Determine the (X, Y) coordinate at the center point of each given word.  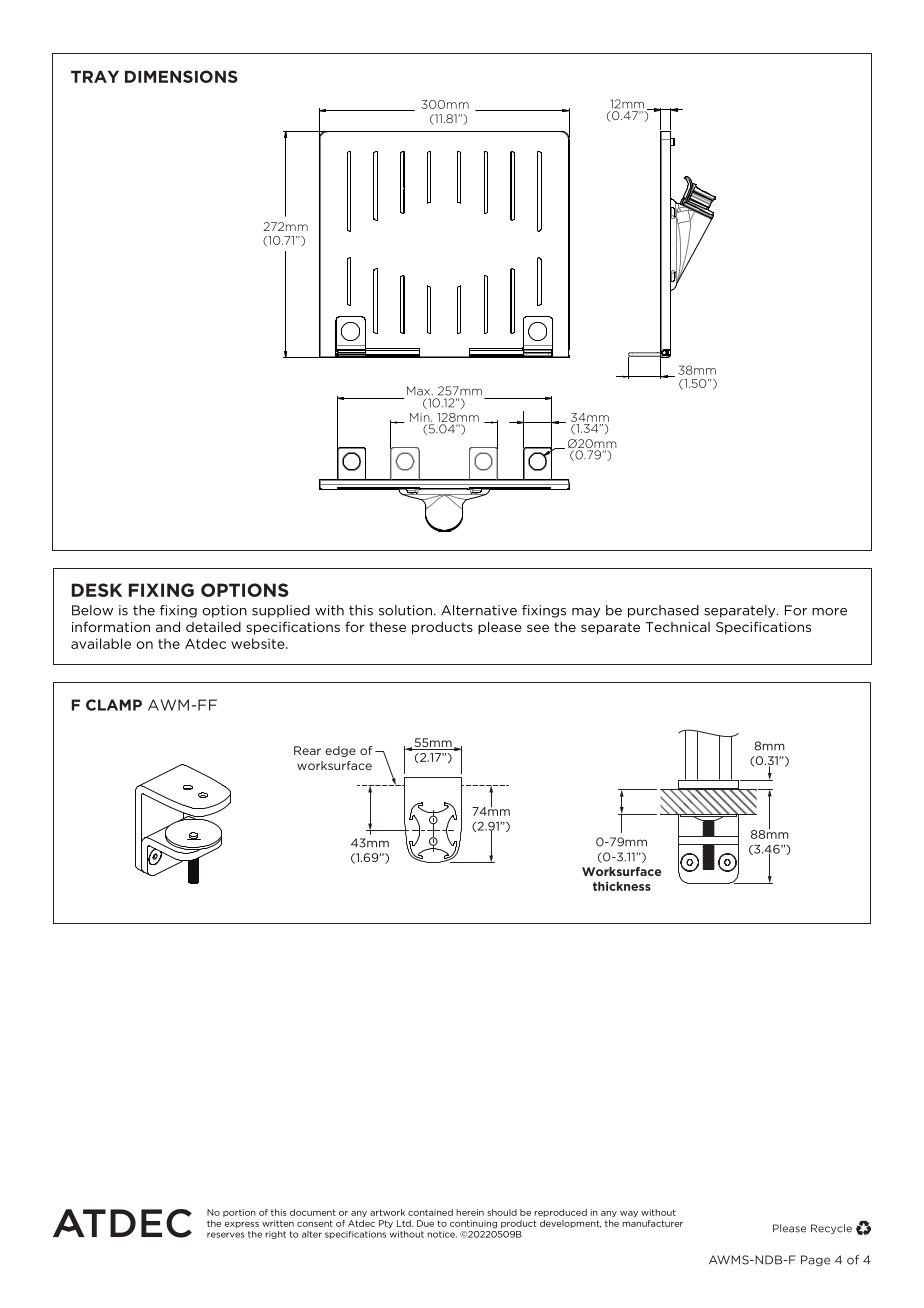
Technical (677, 627)
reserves (226, 1235)
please (500, 627)
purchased (663, 611)
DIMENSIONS (181, 76)
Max (420, 391)
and (168, 626)
